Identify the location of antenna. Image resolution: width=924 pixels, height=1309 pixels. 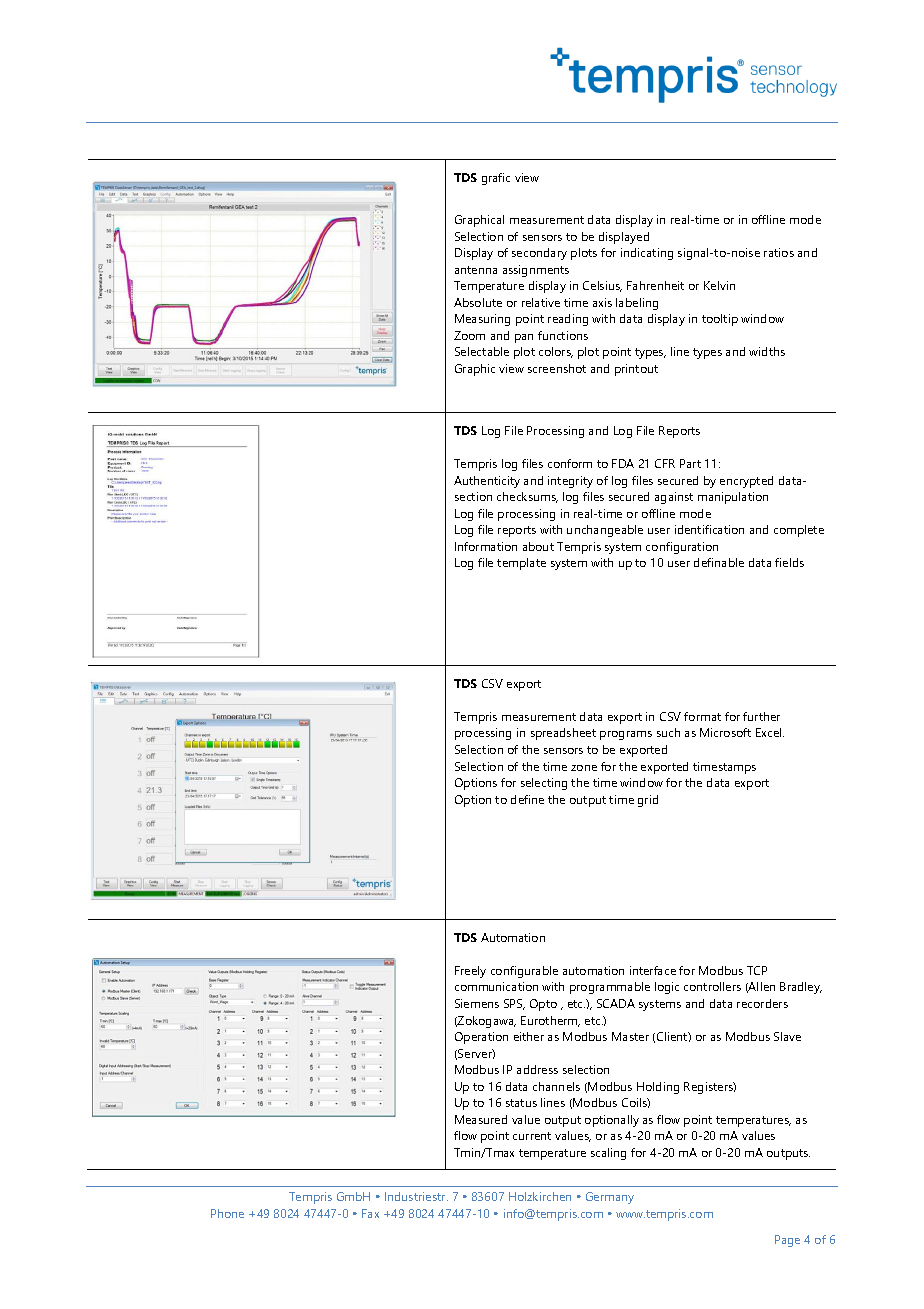
(476, 270).
